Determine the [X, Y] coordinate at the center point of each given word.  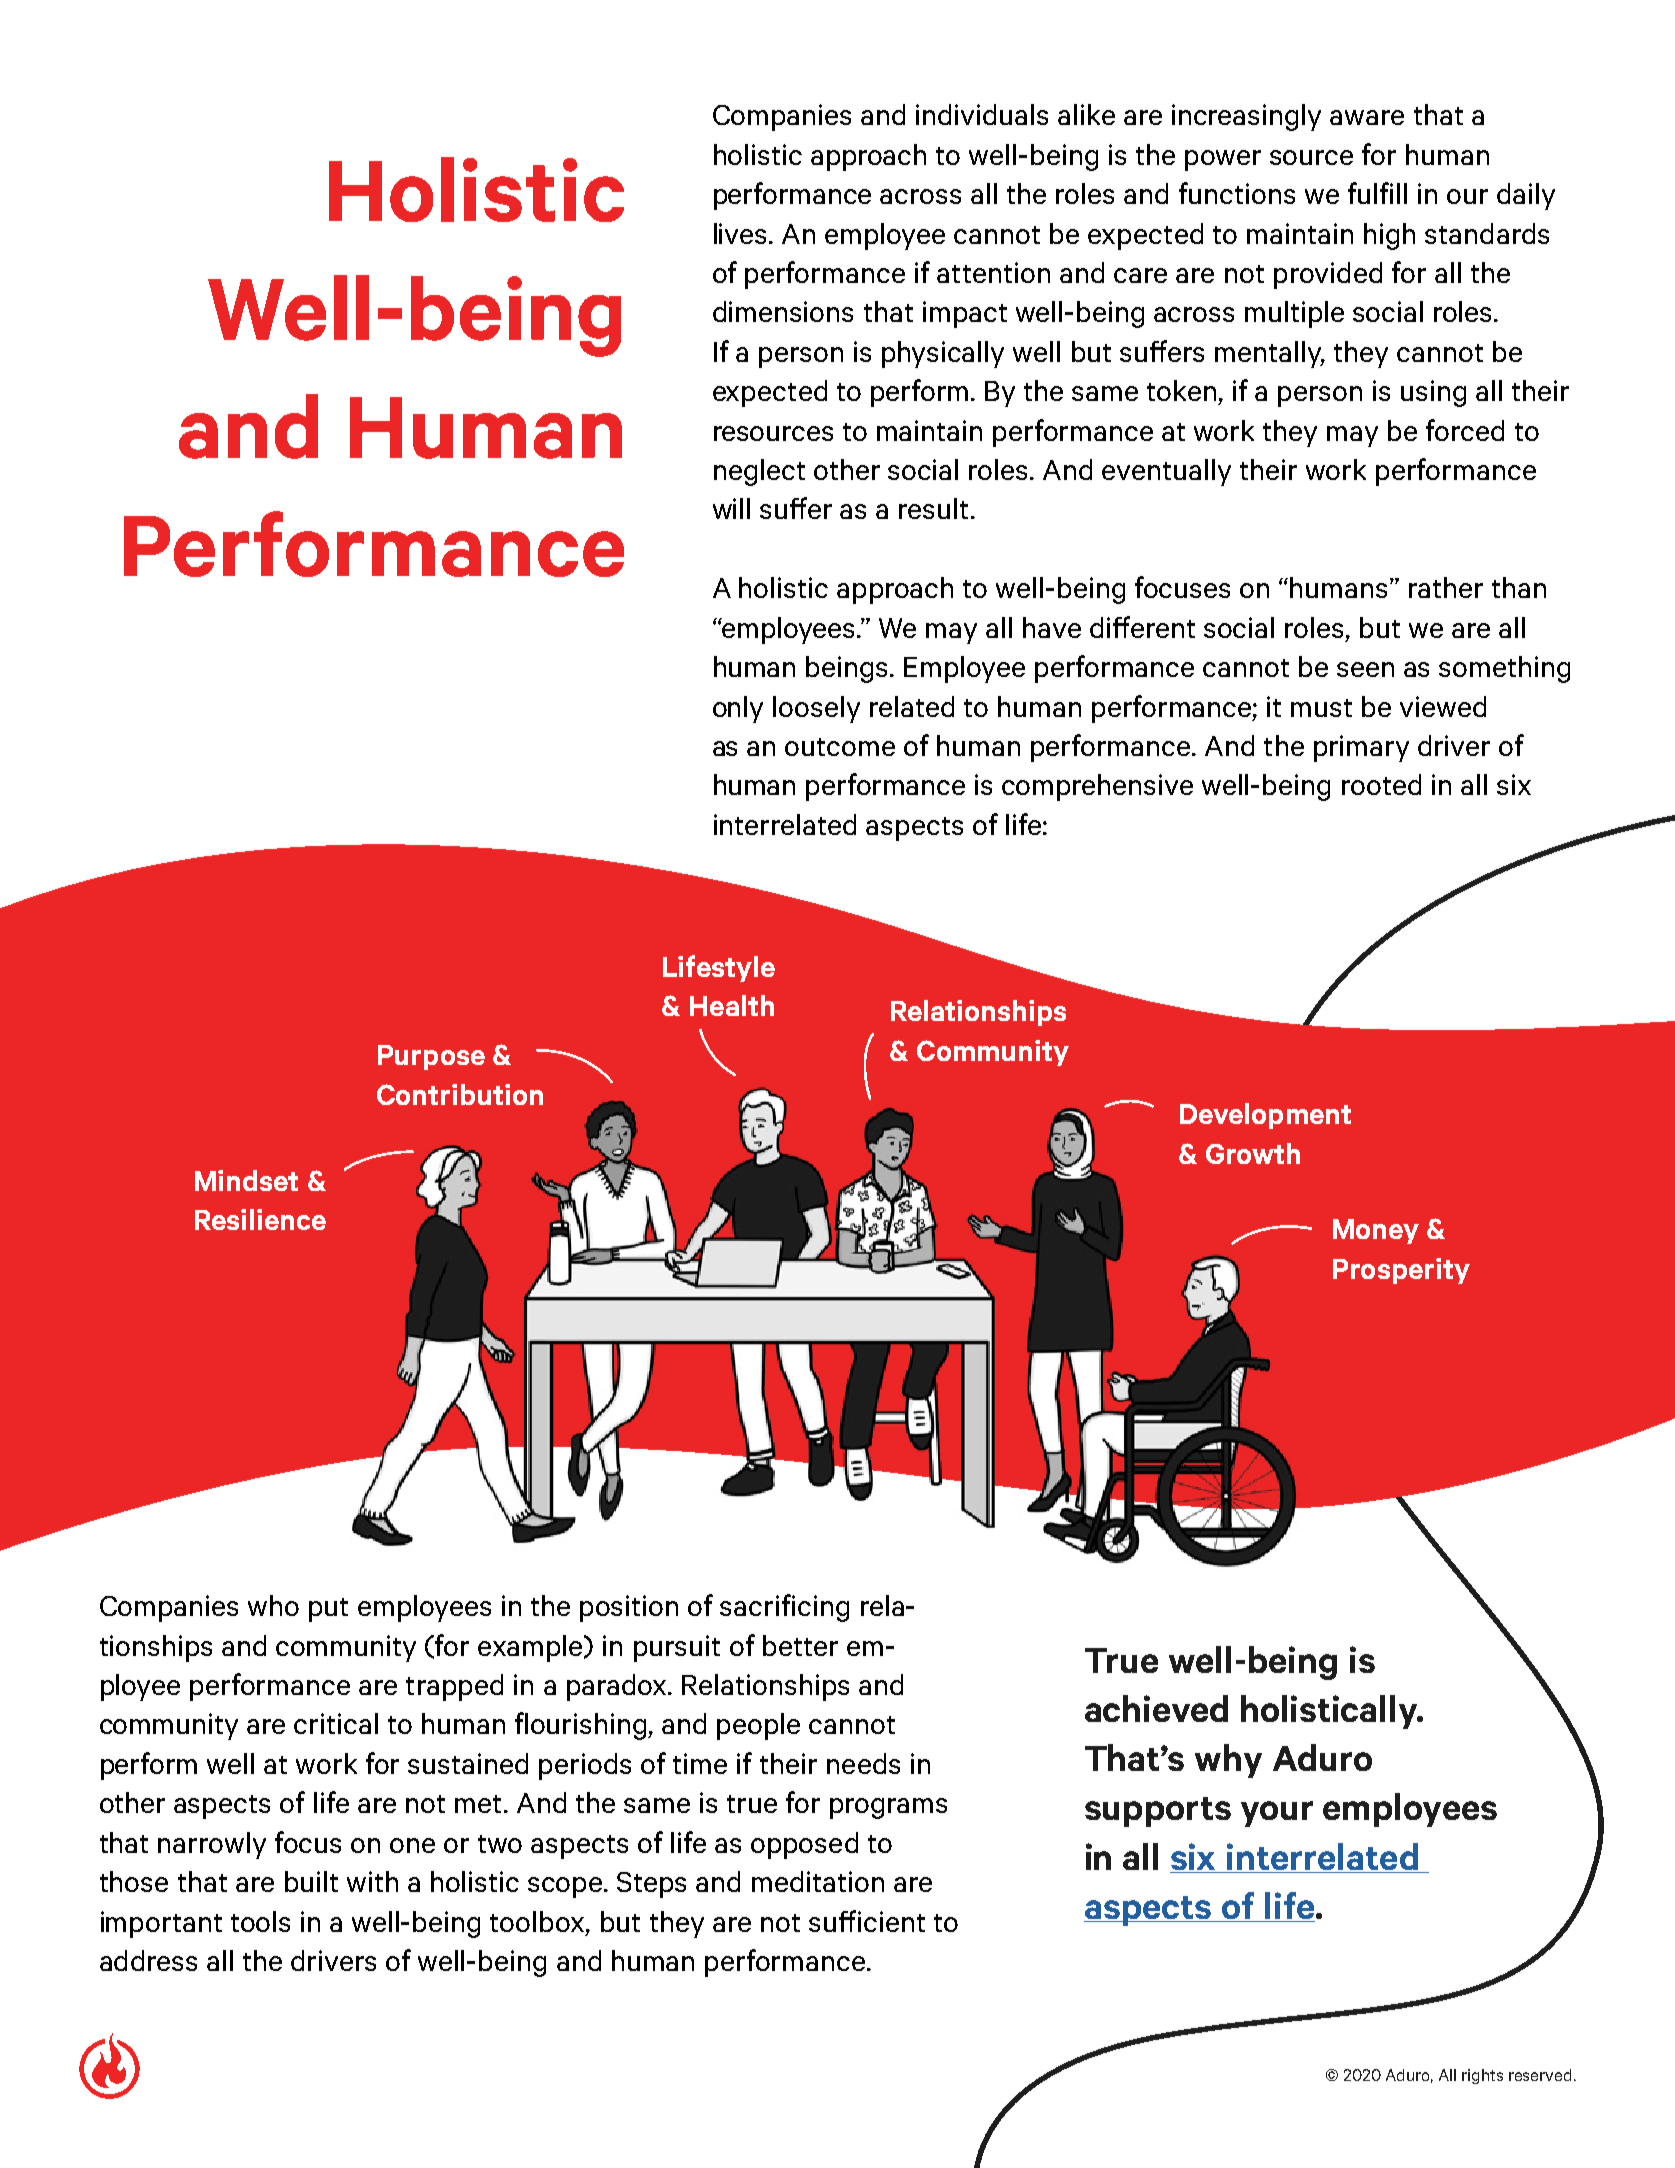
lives [742, 233]
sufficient [867, 1921]
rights [1482, 2076]
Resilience [260, 1219]
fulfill [1377, 193]
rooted [1381, 784]
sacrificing [784, 1608]
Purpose [431, 1057]
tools [260, 1921]
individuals [982, 114]
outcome [840, 747]
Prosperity [1401, 1271]
